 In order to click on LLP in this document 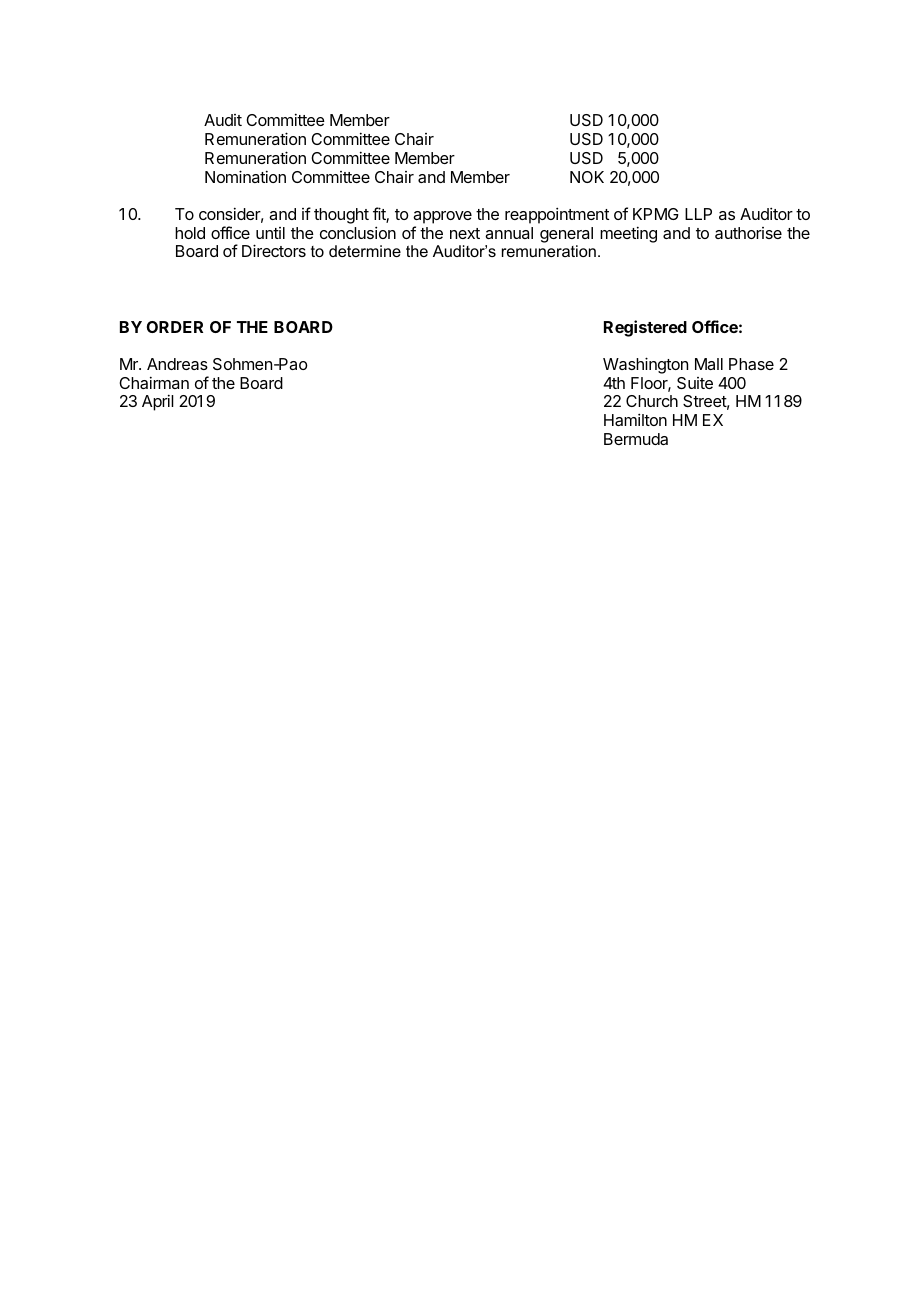, I will do `click(698, 214)`.
